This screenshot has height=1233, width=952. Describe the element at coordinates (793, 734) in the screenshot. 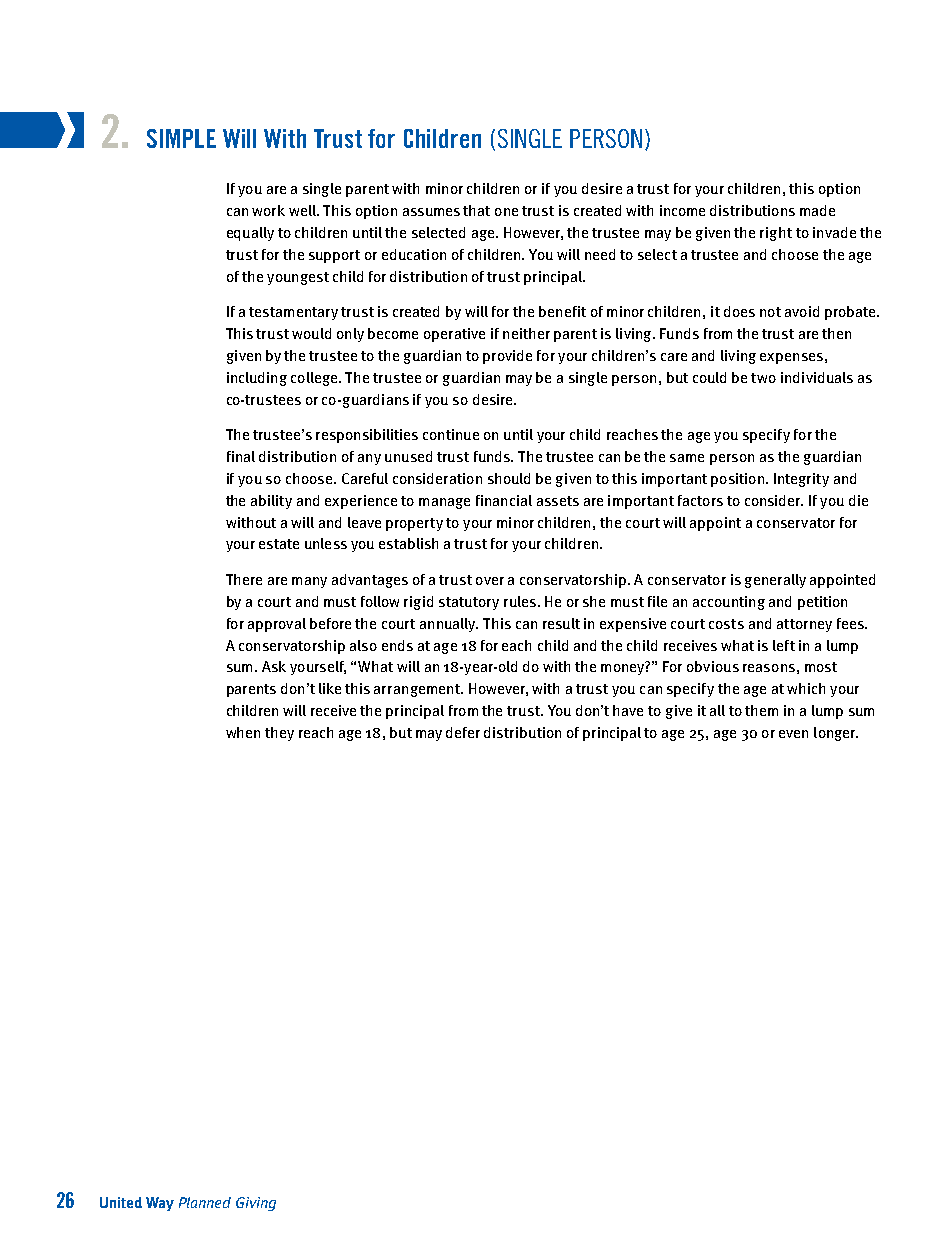

I see `even` at that location.
